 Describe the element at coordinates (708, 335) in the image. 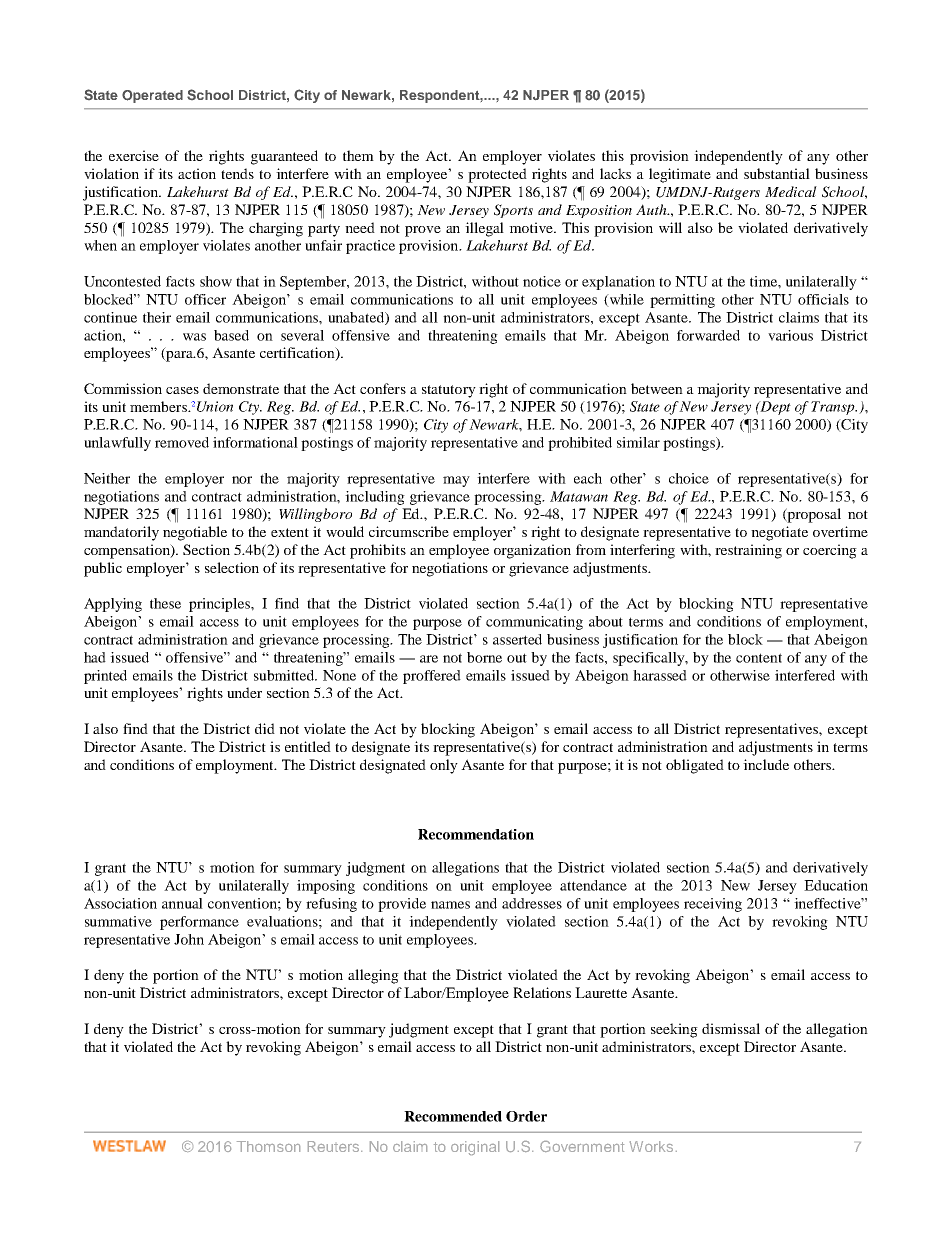

I see `forwarded` at that location.
